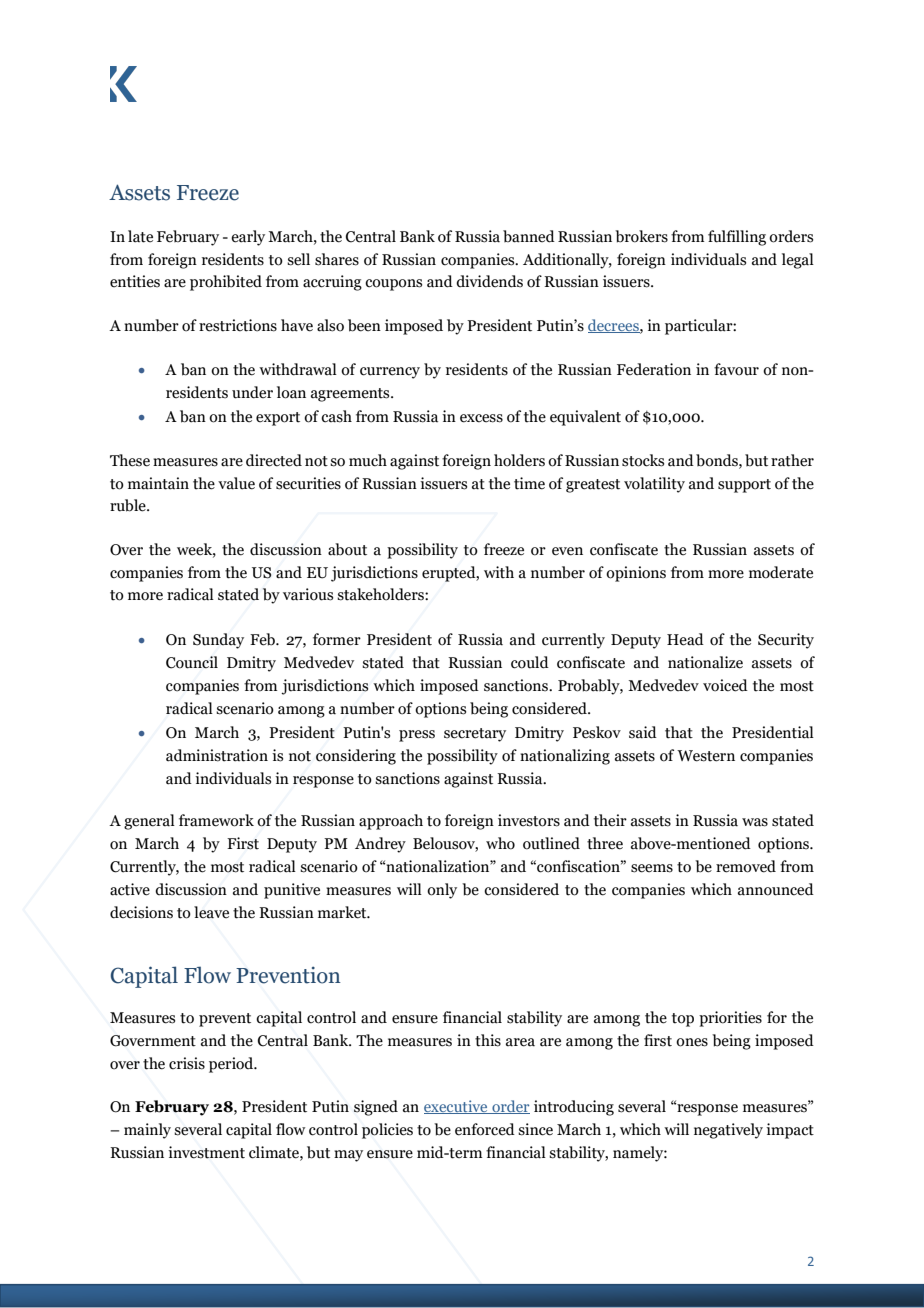  I want to click on voiced, so click(725, 685).
